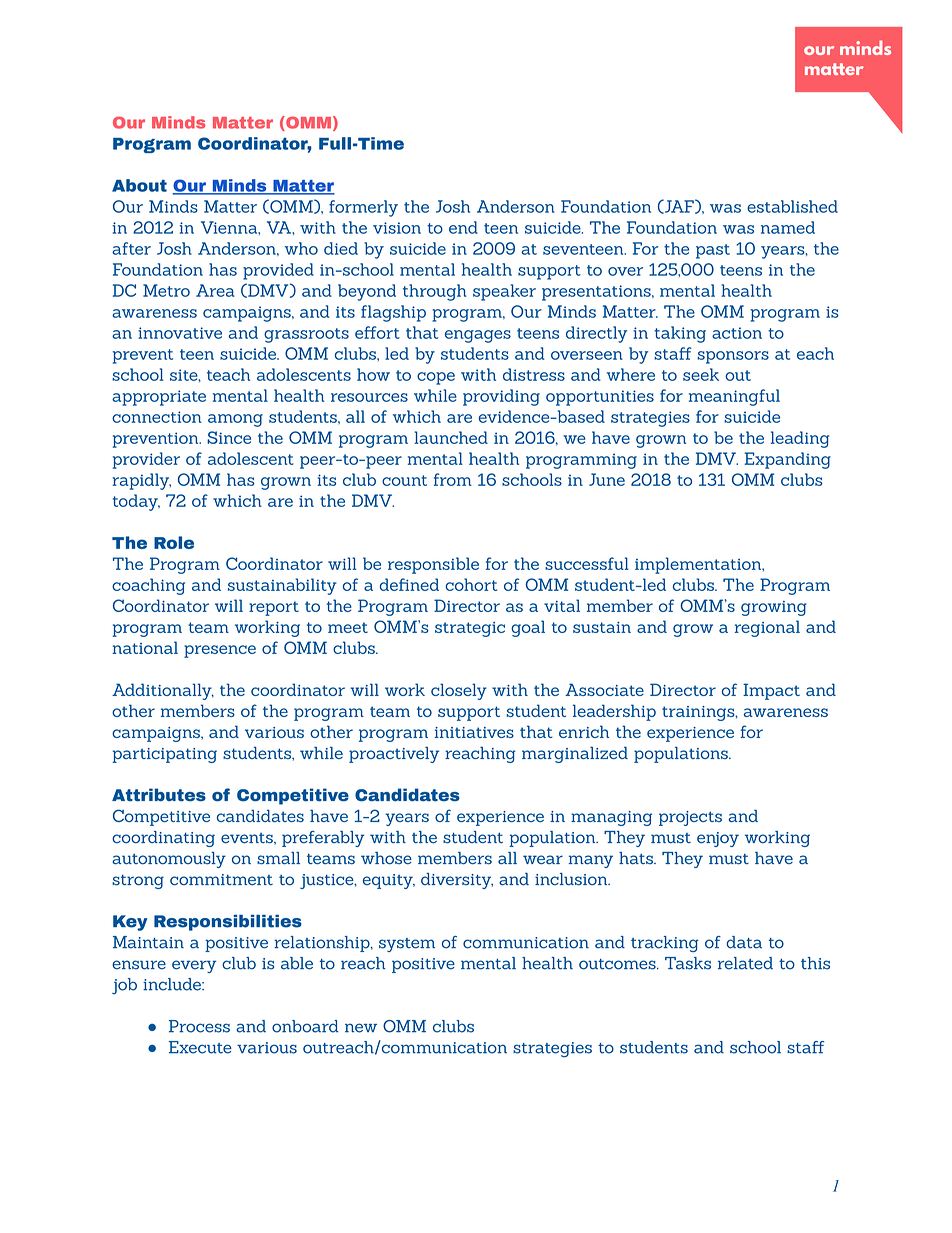  Describe the element at coordinates (199, 1026) in the screenshot. I see `Process` at that location.
